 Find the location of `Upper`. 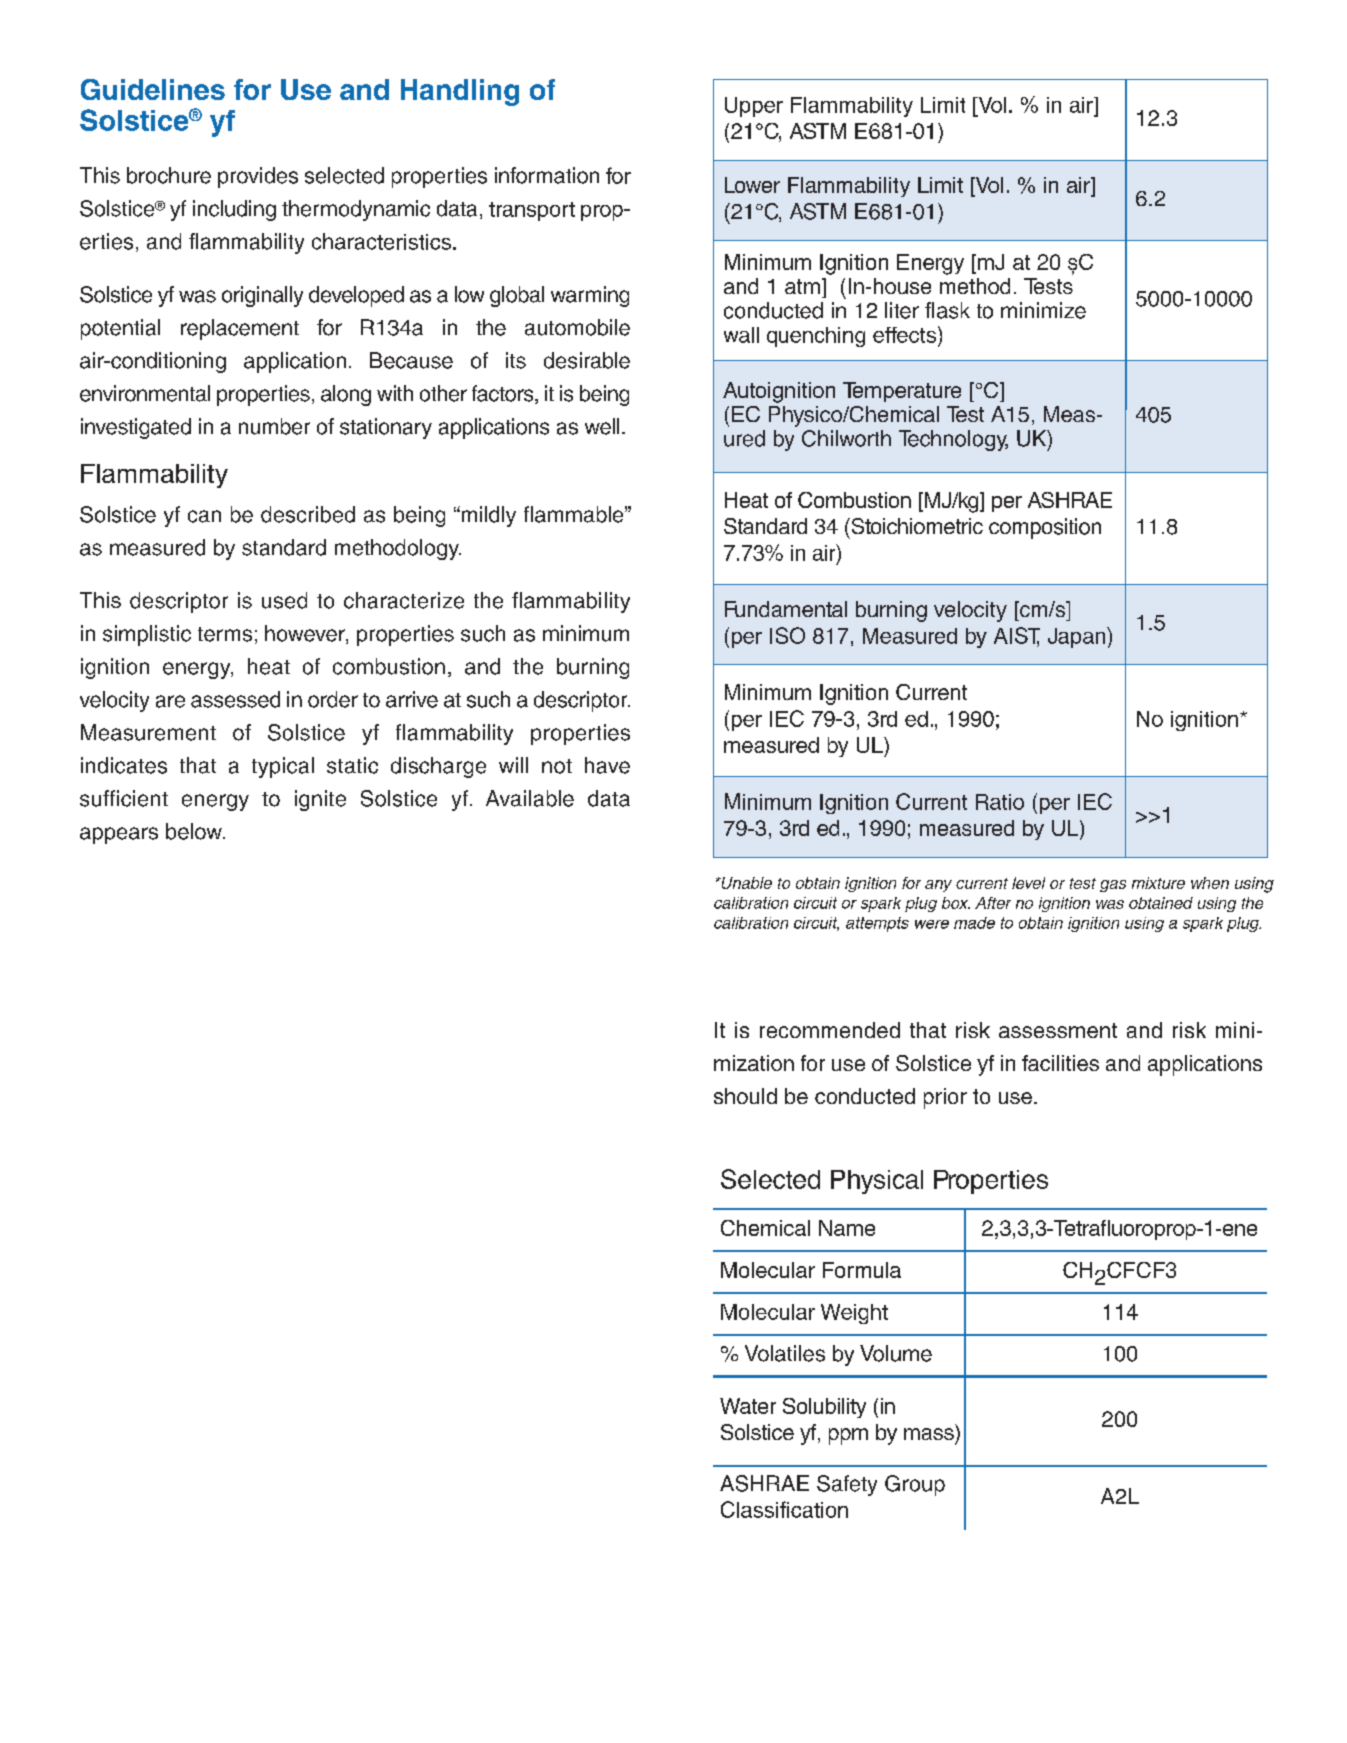

Upper is located at coordinates (754, 107).
